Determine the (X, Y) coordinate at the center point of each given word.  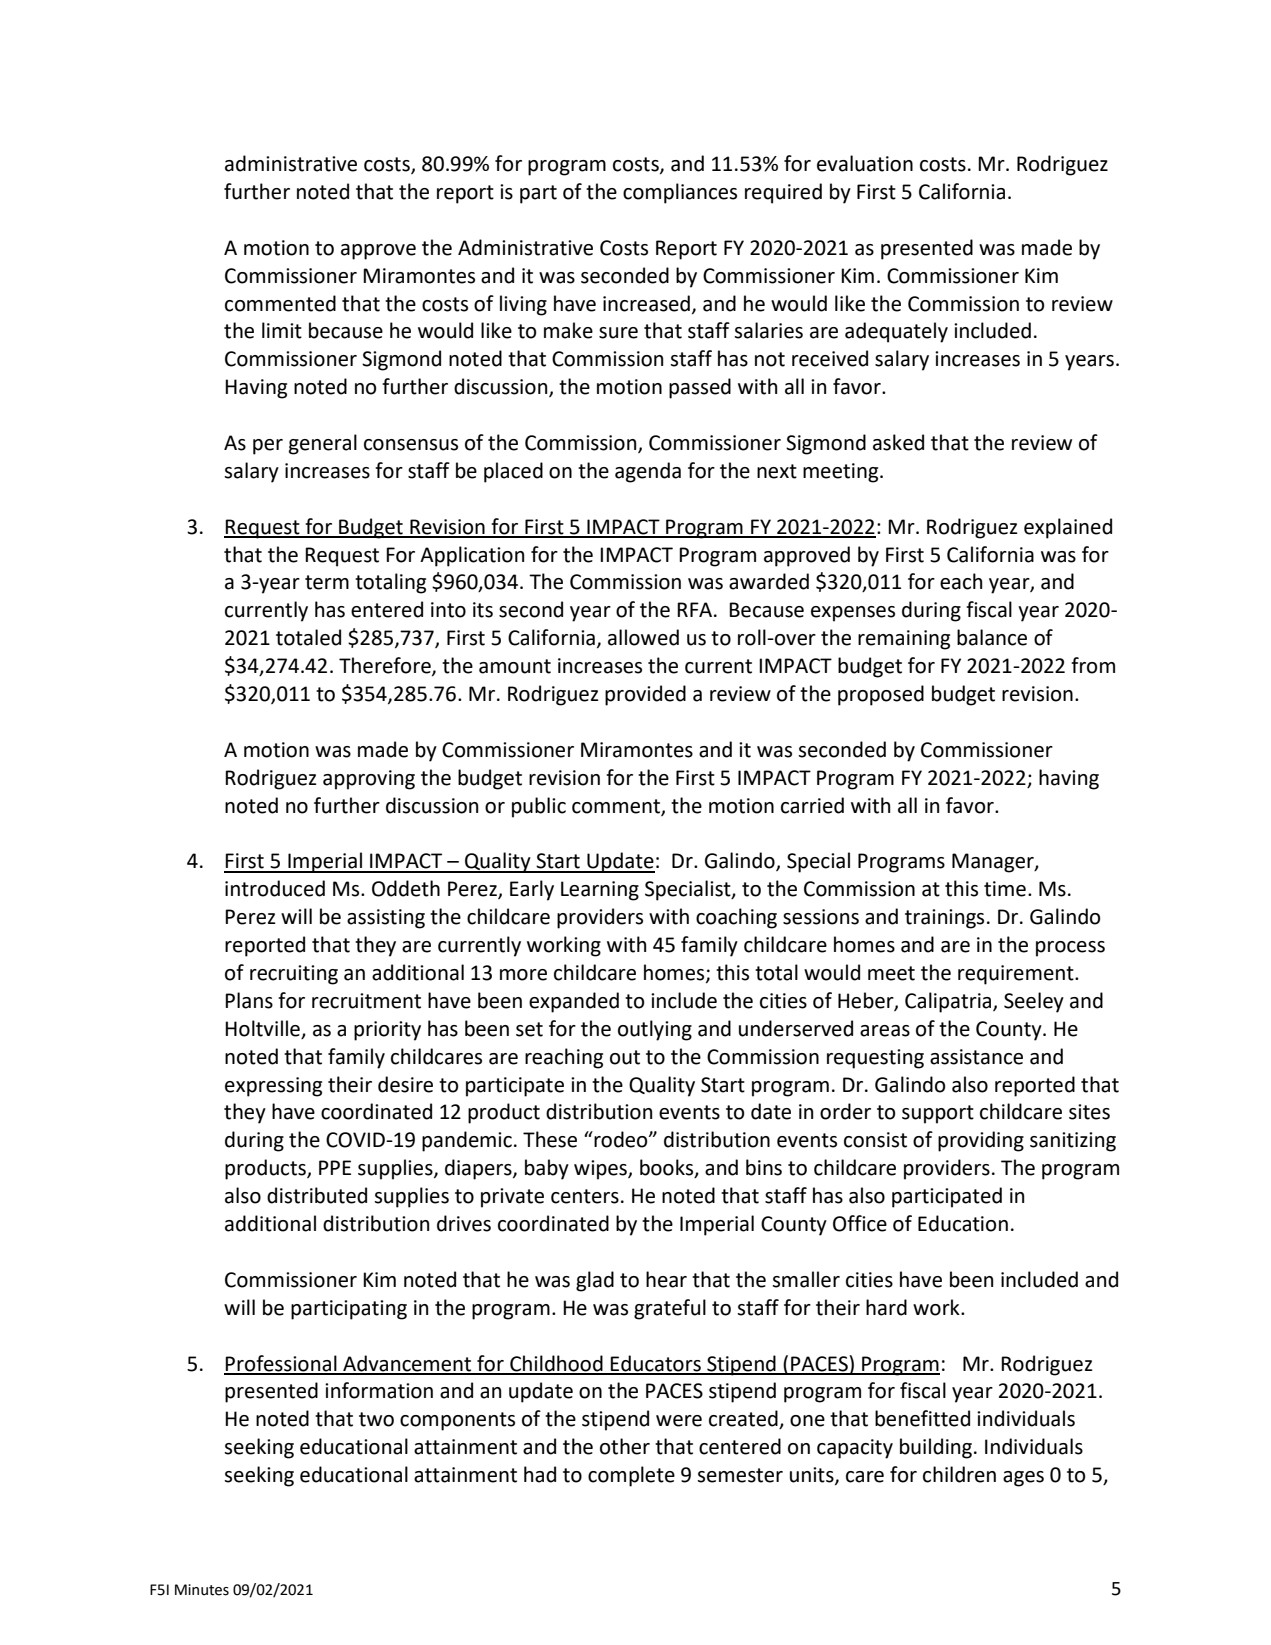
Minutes (202, 1590)
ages (1023, 1479)
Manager (994, 863)
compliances (680, 193)
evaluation (865, 163)
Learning (600, 891)
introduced (275, 888)
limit (282, 330)
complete (631, 1476)
